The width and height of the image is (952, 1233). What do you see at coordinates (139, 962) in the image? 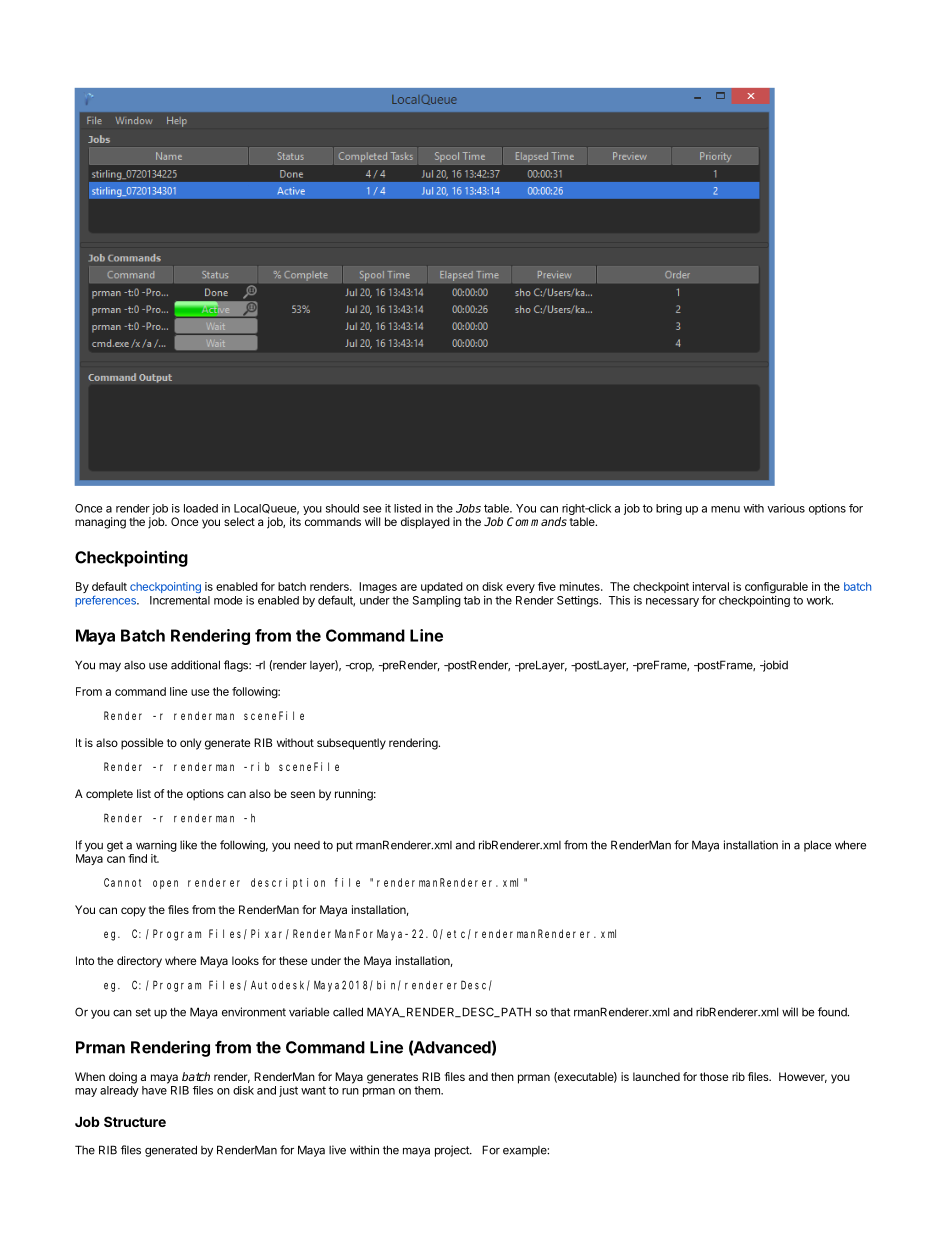
I see `directory` at bounding box center [139, 962].
